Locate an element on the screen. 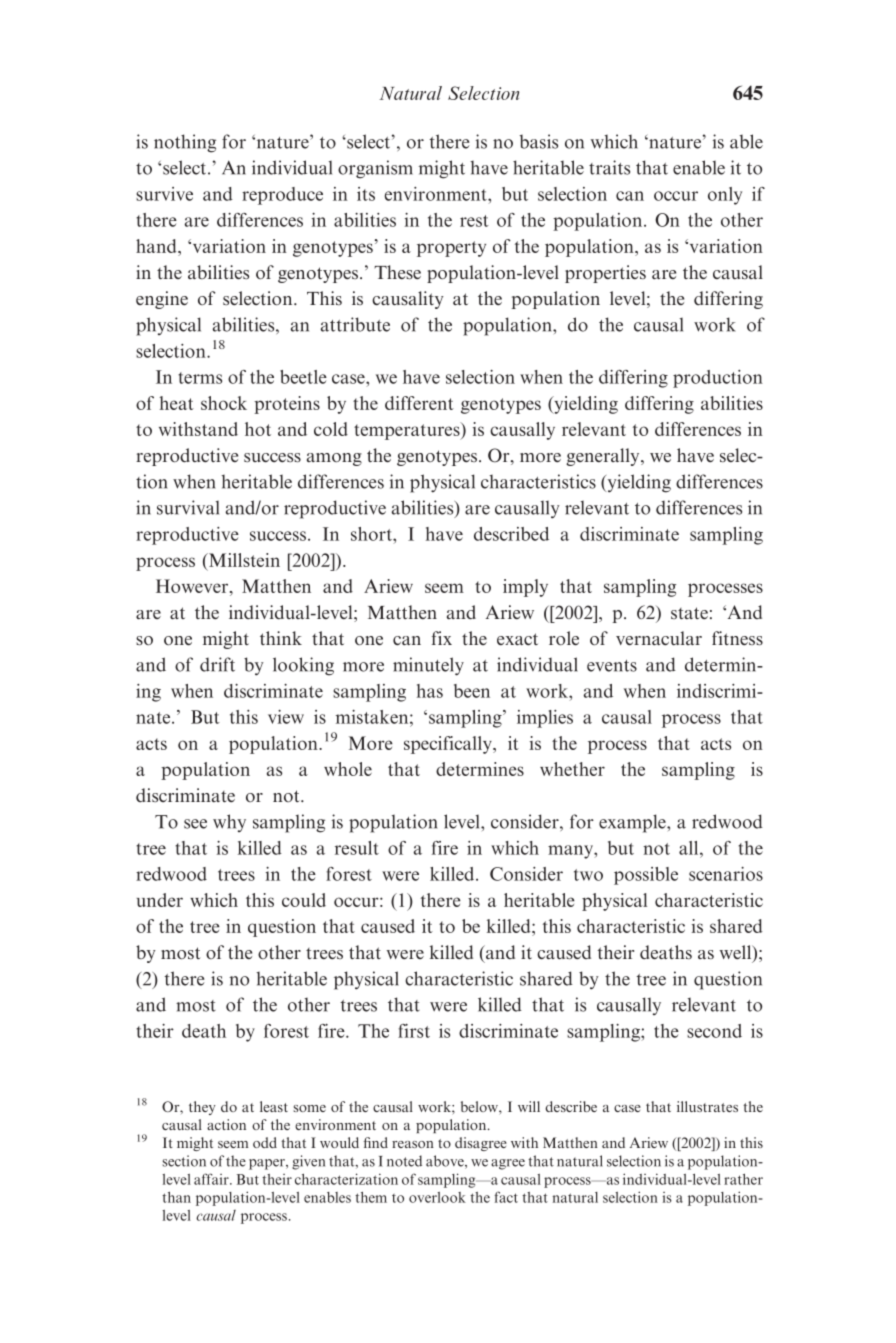 The height and width of the screenshot is (1343, 896). why is located at coordinates (229, 823).
